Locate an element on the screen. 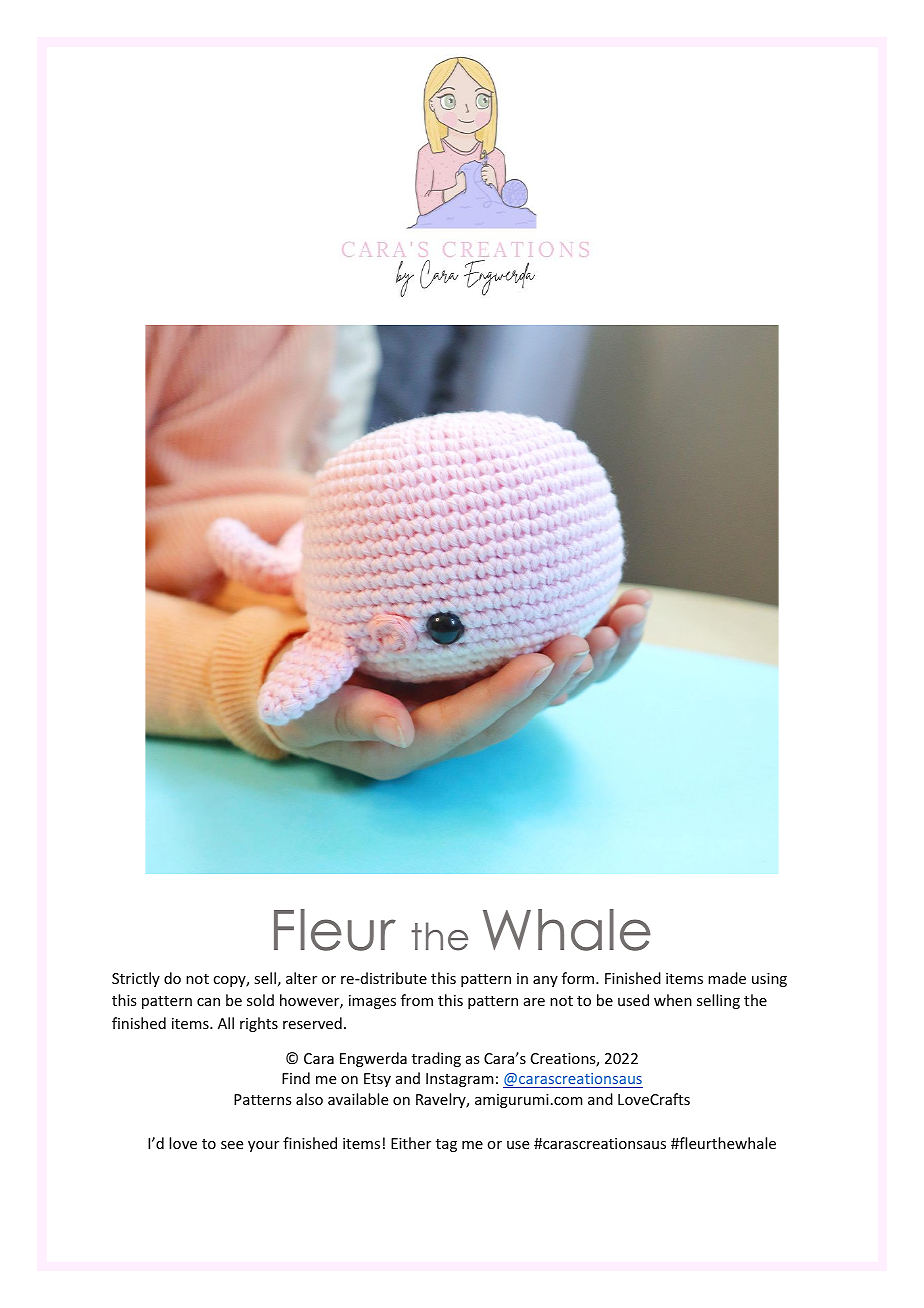  Etsy is located at coordinates (377, 1080).
